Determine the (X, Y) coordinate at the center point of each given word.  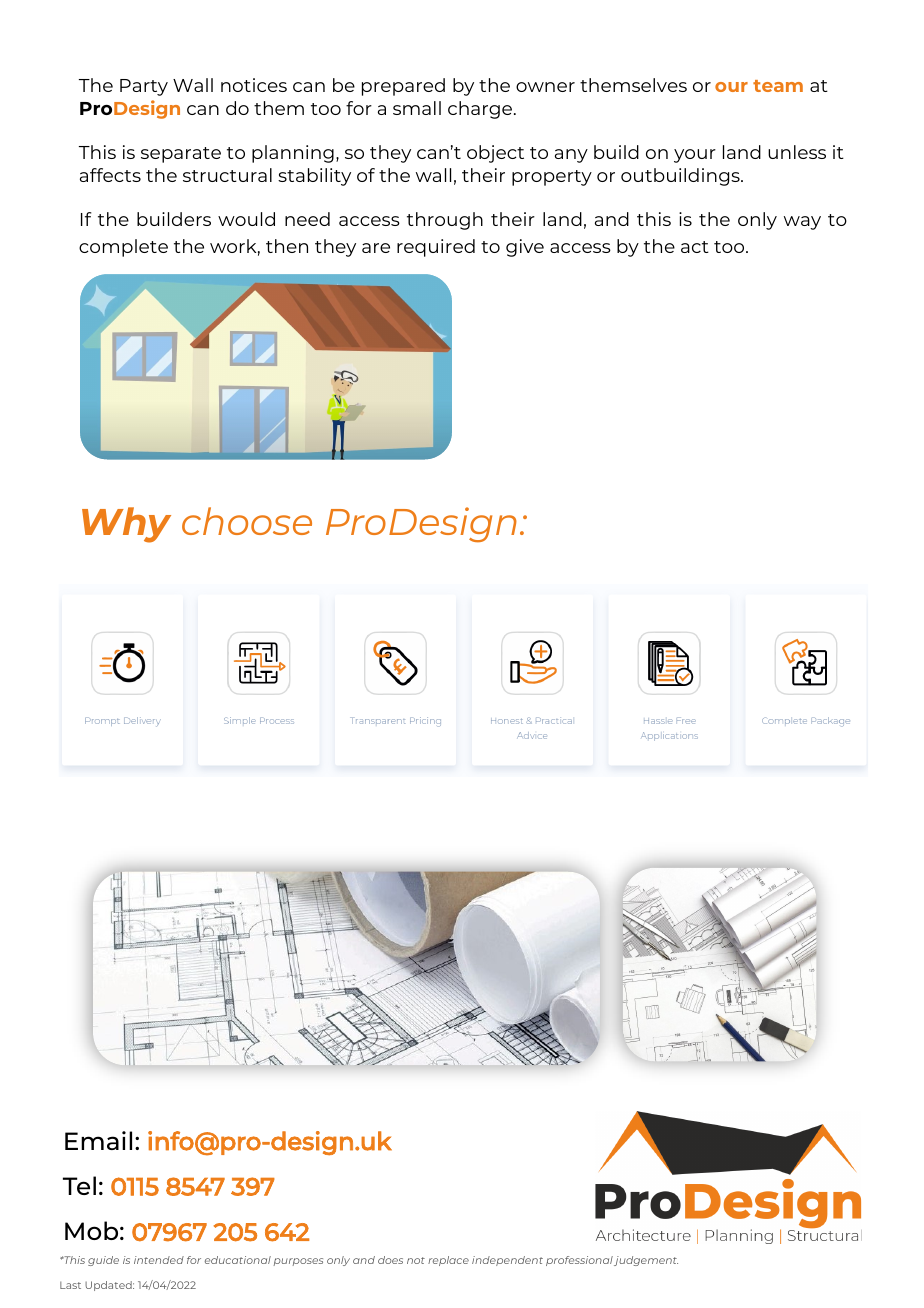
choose (247, 521)
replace (448, 1261)
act (695, 247)
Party (144, 87)
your (695, 156)
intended (159, 1260)
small (417, 108)
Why (126, 525)
